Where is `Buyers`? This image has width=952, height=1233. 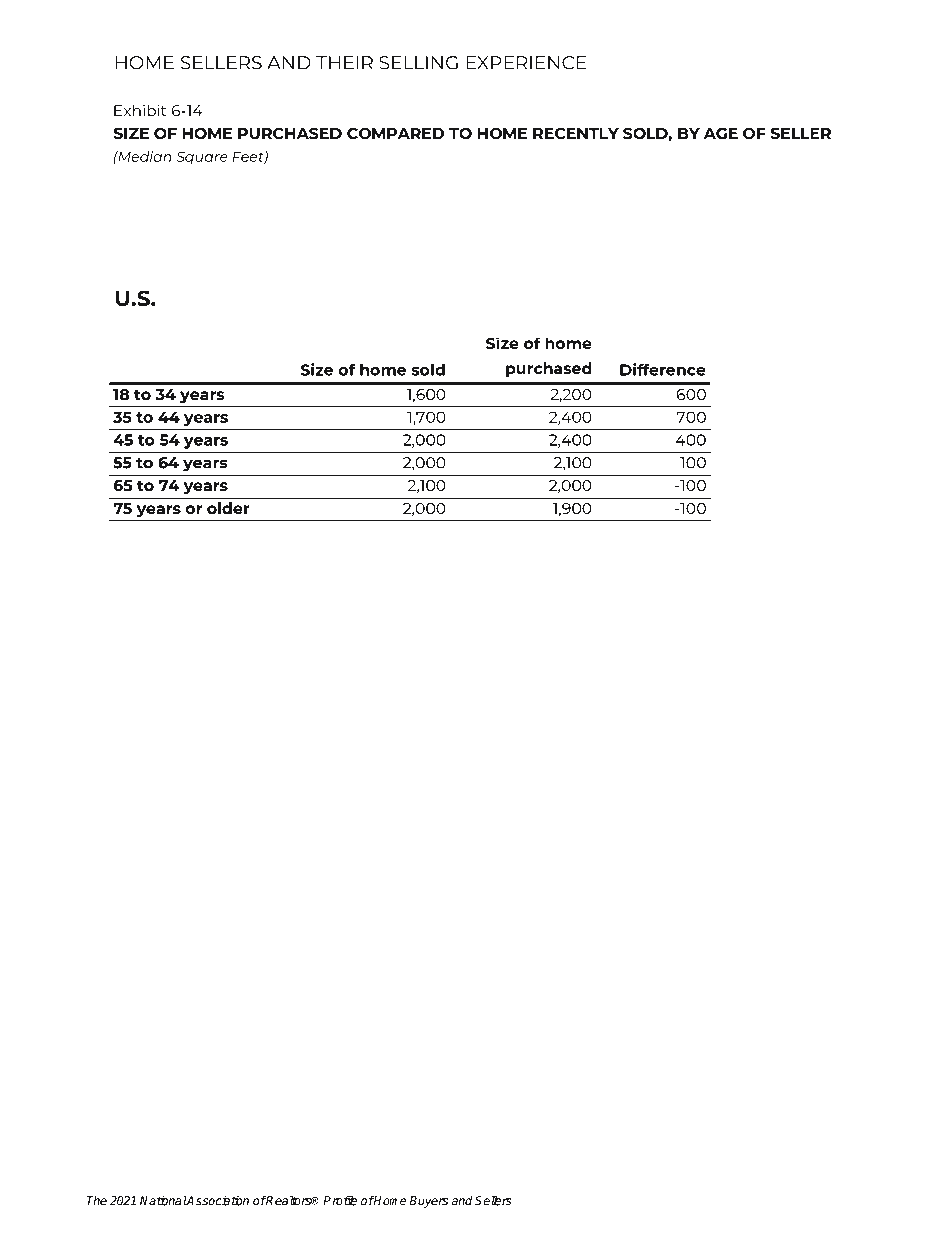
Buyers is located at coordinates (428, 1202).
